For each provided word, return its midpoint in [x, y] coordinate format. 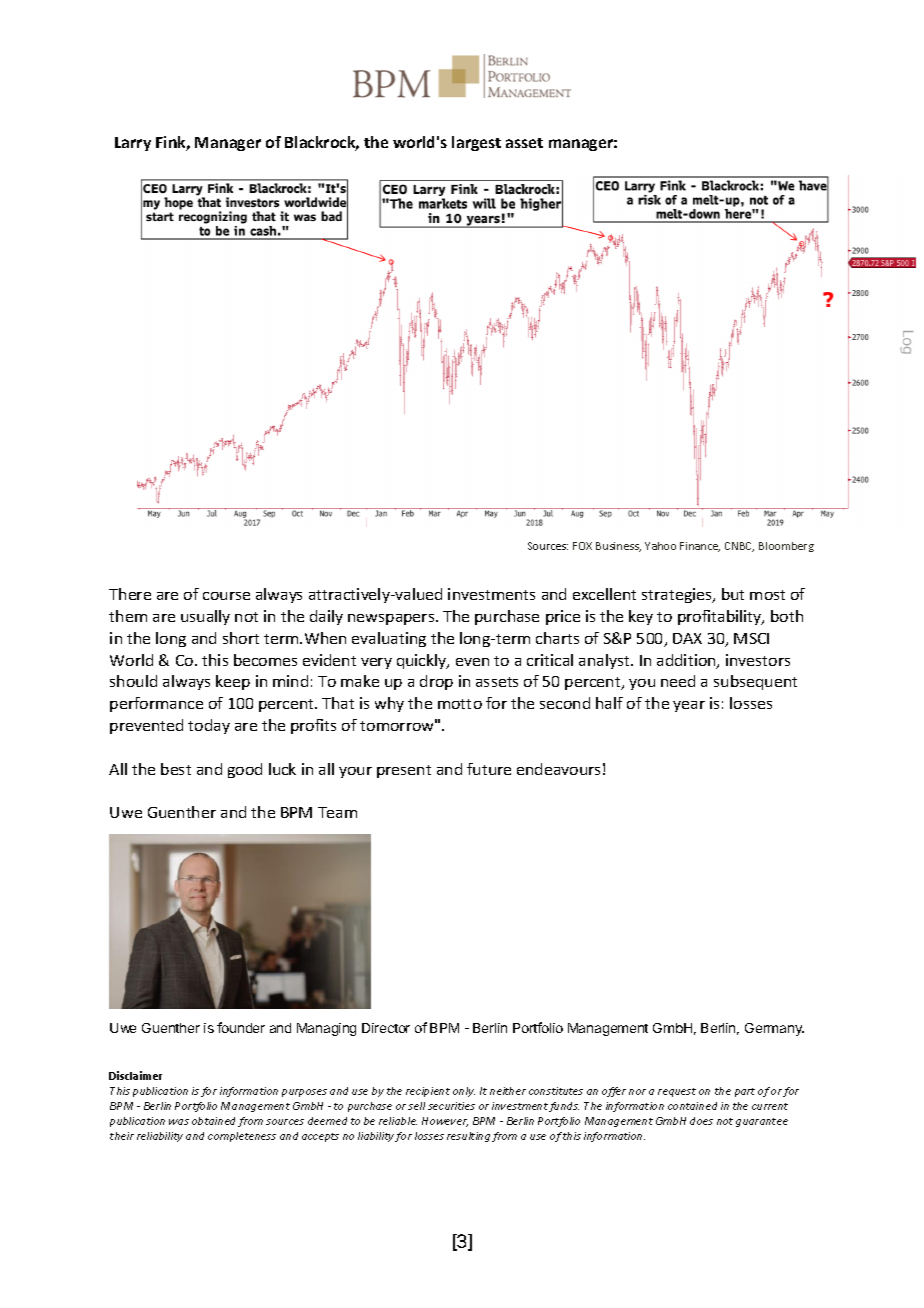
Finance [700, 547]
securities [451, 1106]
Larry [133, 144]
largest [476, 143]
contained [692, 1106]
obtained [213, 1121]
